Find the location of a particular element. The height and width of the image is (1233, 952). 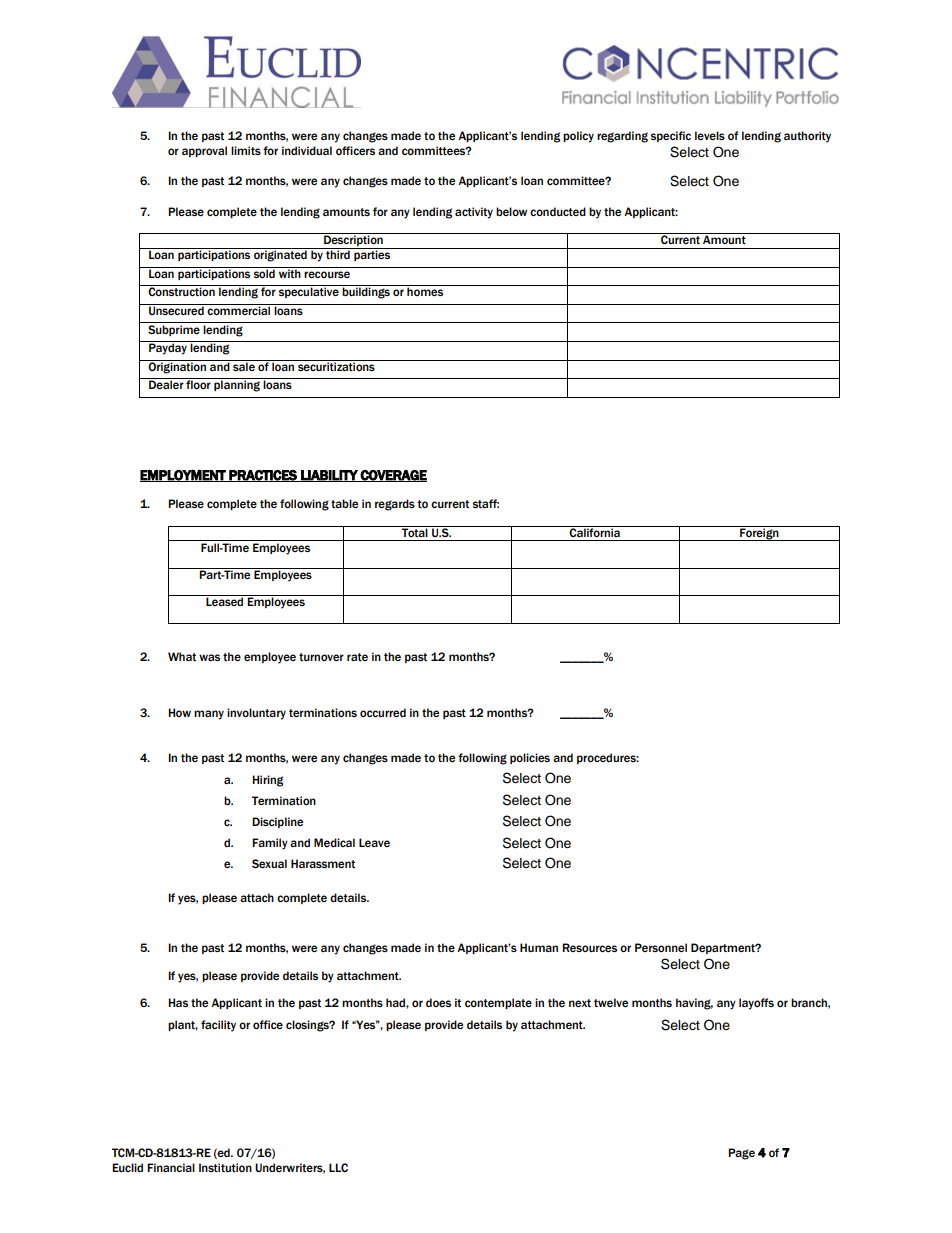

levels is located at coordinates (710, 135).
